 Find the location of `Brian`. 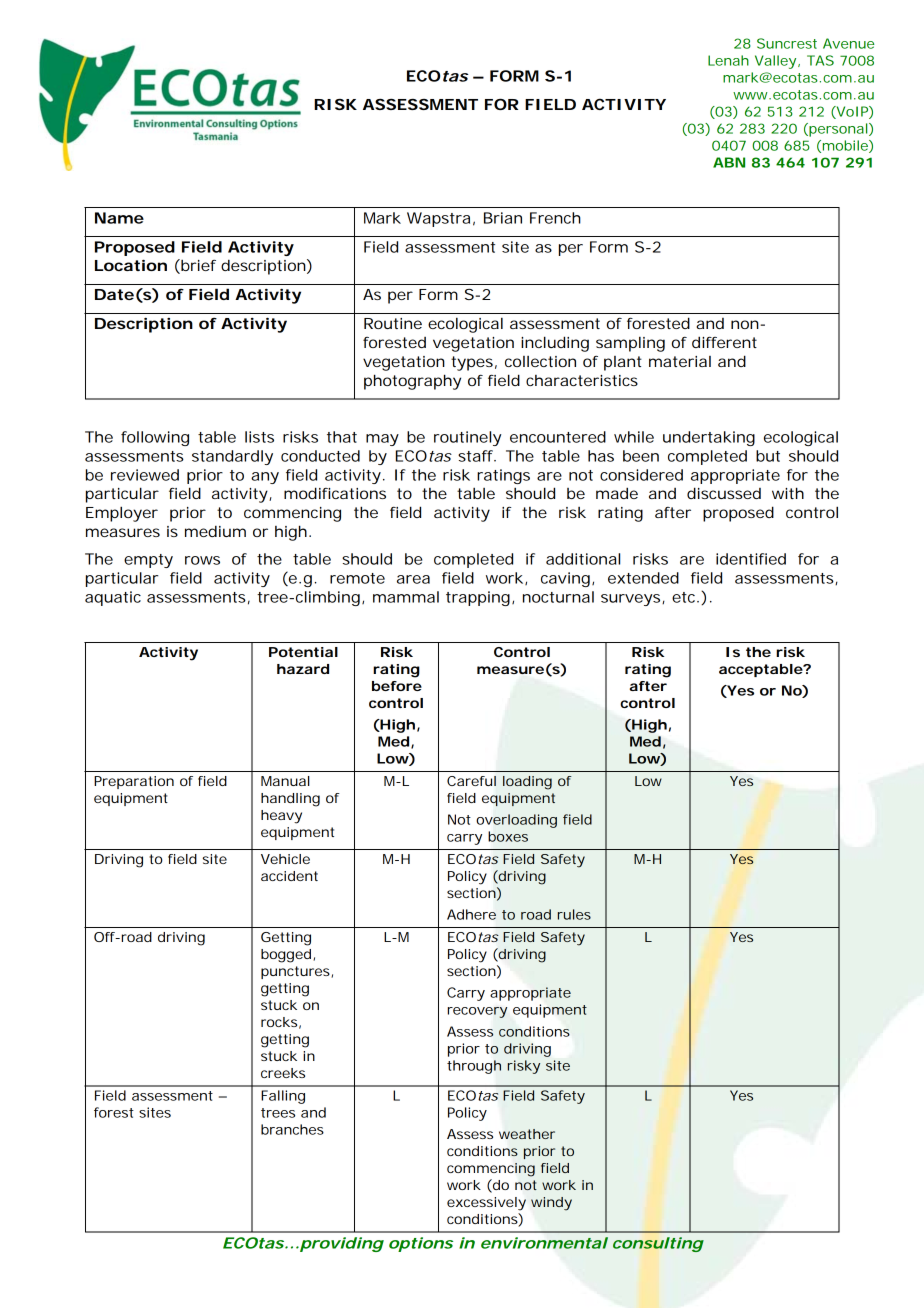

Brian is located at coordinates (503, 218).
